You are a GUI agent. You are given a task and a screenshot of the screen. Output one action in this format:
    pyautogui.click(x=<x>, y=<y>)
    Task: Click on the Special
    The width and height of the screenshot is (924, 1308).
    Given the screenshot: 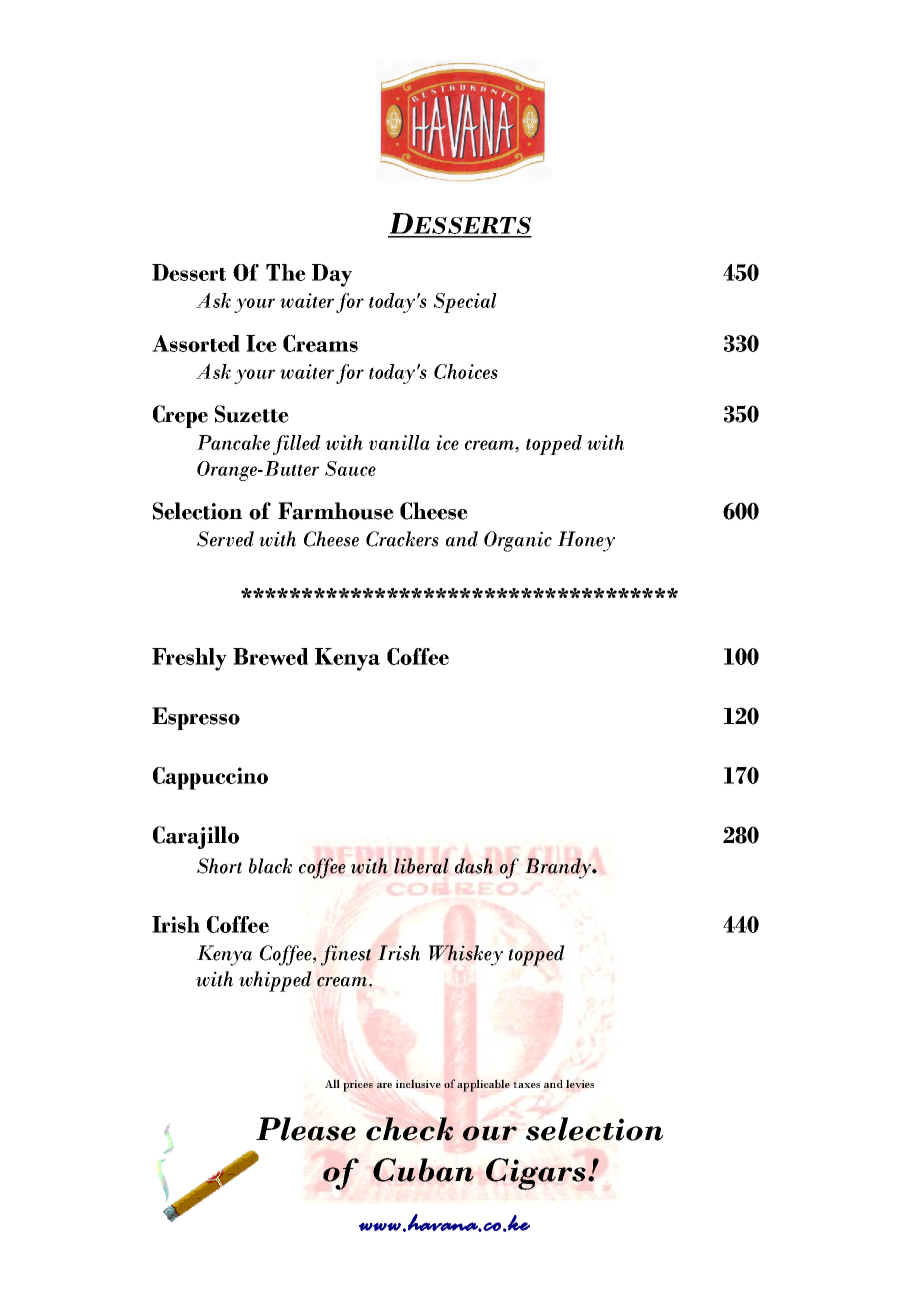 What is the action you would take?
    pyautogui.click(x=465, y=303)
